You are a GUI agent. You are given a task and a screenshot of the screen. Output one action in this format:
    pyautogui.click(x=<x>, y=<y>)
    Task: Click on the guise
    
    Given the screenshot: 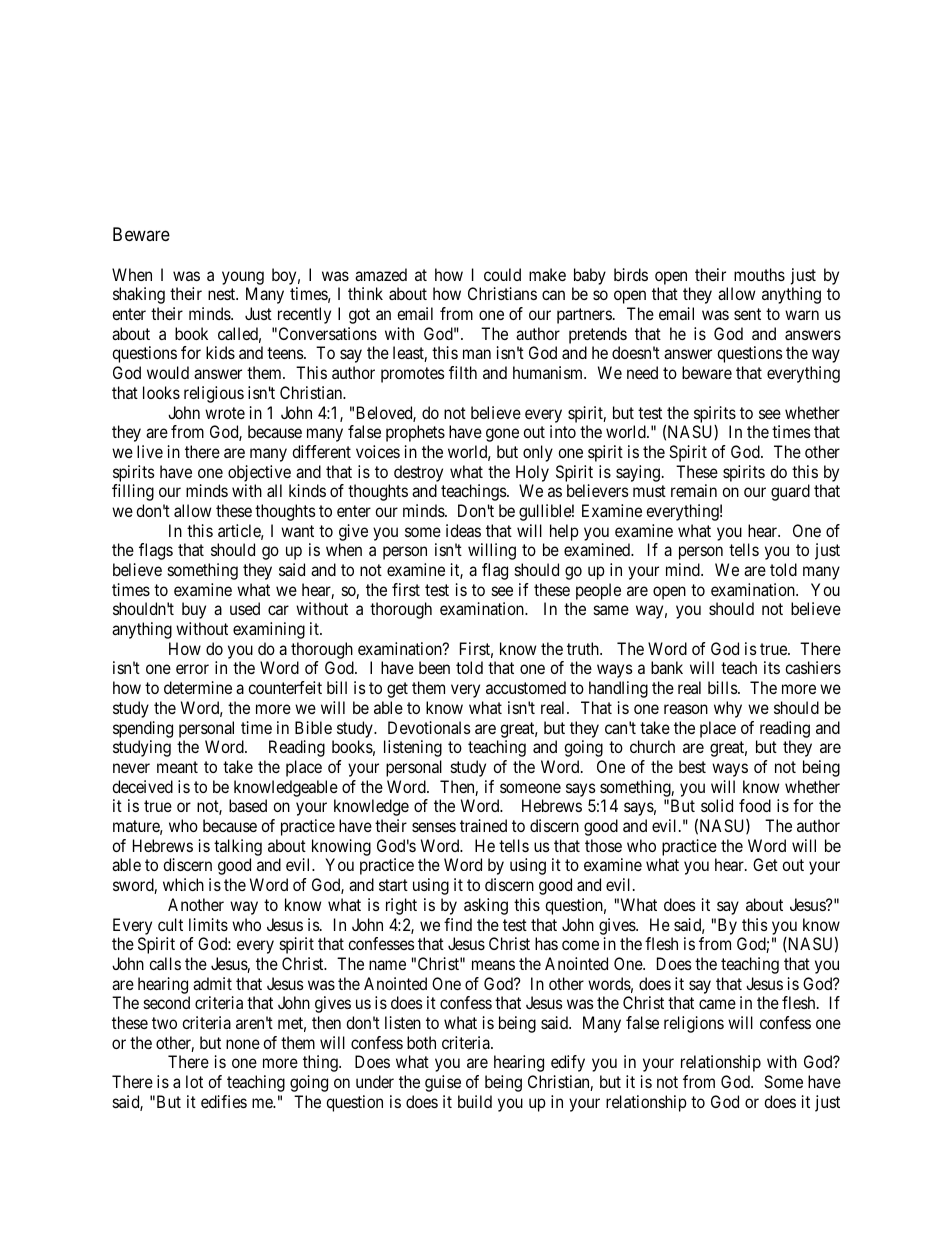 What is the action you would take?
    pyautogui.click(x=443, y=1083)
